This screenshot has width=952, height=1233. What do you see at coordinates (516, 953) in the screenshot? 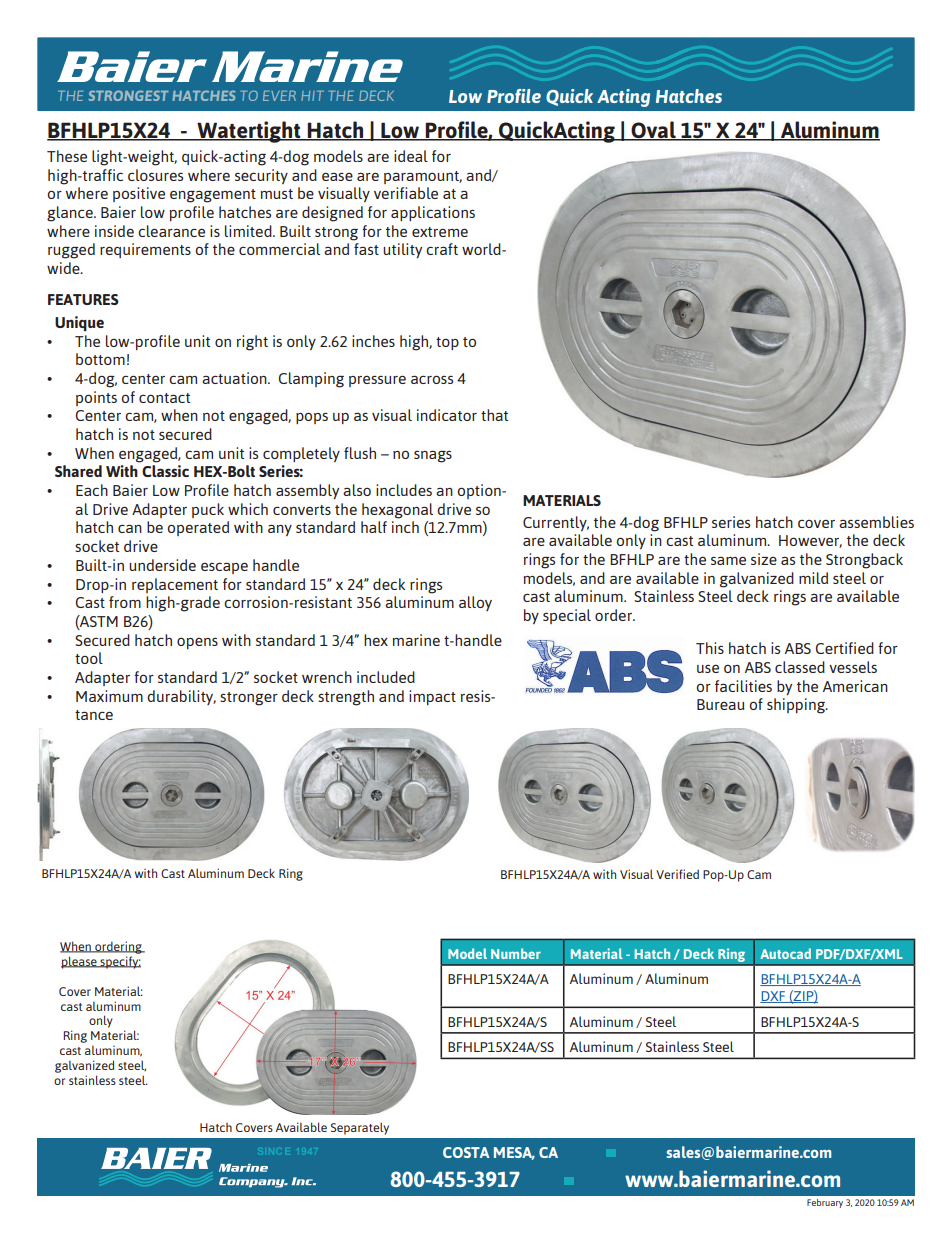
I see `Number` at bounding box center [516, 953].
